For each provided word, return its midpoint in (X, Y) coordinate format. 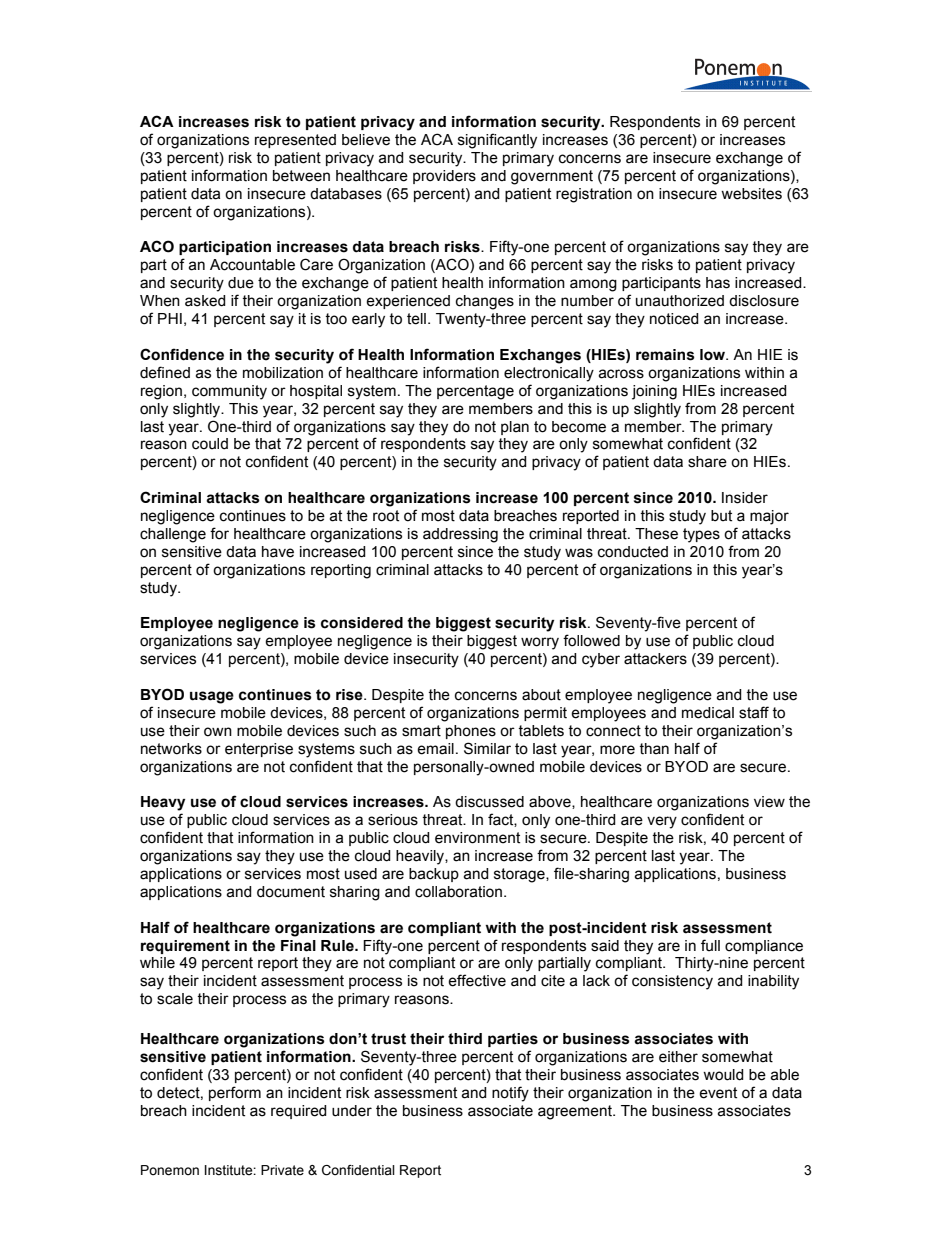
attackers (655, 659)
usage (212, 697)
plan (515, 428)
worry (540, 643)
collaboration (458, 892)
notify (510, 1094)
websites (751, 194)
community (229, 392)
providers (444, 177)
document (291, 892)
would (723, 1075)
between (301, 176)
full (710, 945)
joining (654, 392)
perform (235, 1093)
